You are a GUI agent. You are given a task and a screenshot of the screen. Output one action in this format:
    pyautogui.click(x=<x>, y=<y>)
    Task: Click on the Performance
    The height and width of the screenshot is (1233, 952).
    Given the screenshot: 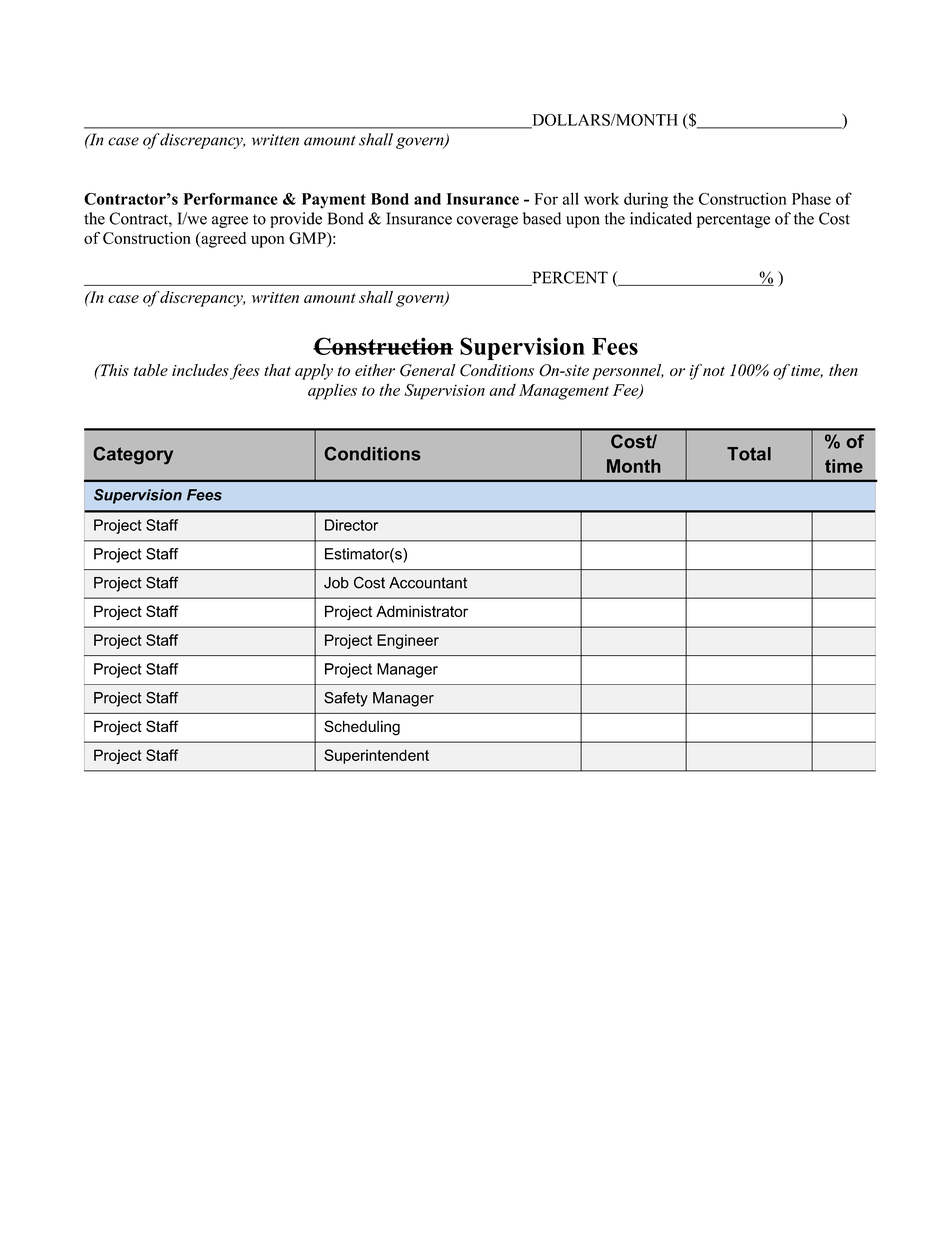 What is the action you would take?
    pyautogui.click(x=231, y=199)
